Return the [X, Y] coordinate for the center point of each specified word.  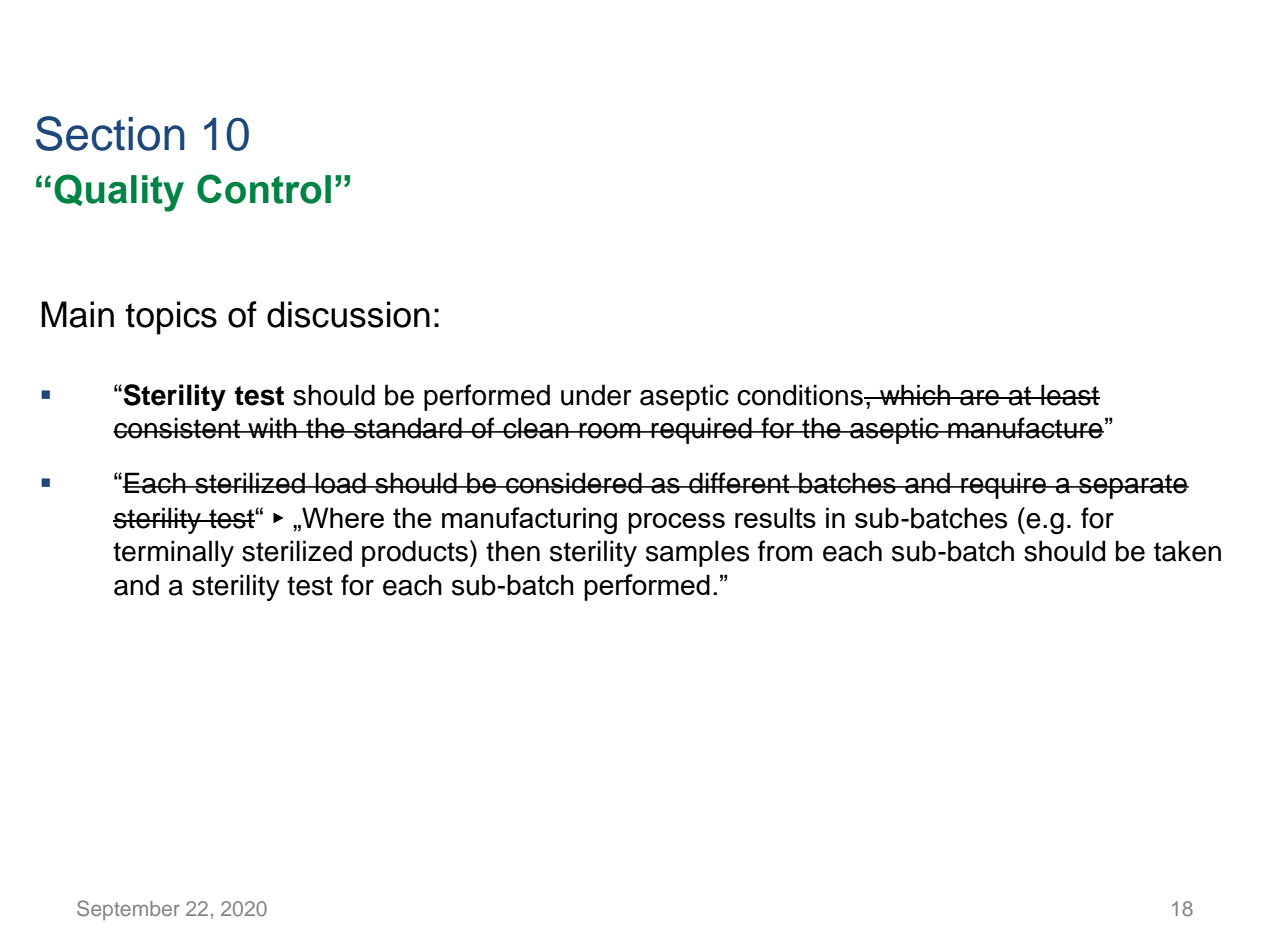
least [1069, 395]
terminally [173, 553]
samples [697, 553]
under [596, 395]
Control [264, 189]
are [980, 398]
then [513, 551]
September [128, 910]
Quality [119, 193]
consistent [177, 428]
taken [1187, 551]
